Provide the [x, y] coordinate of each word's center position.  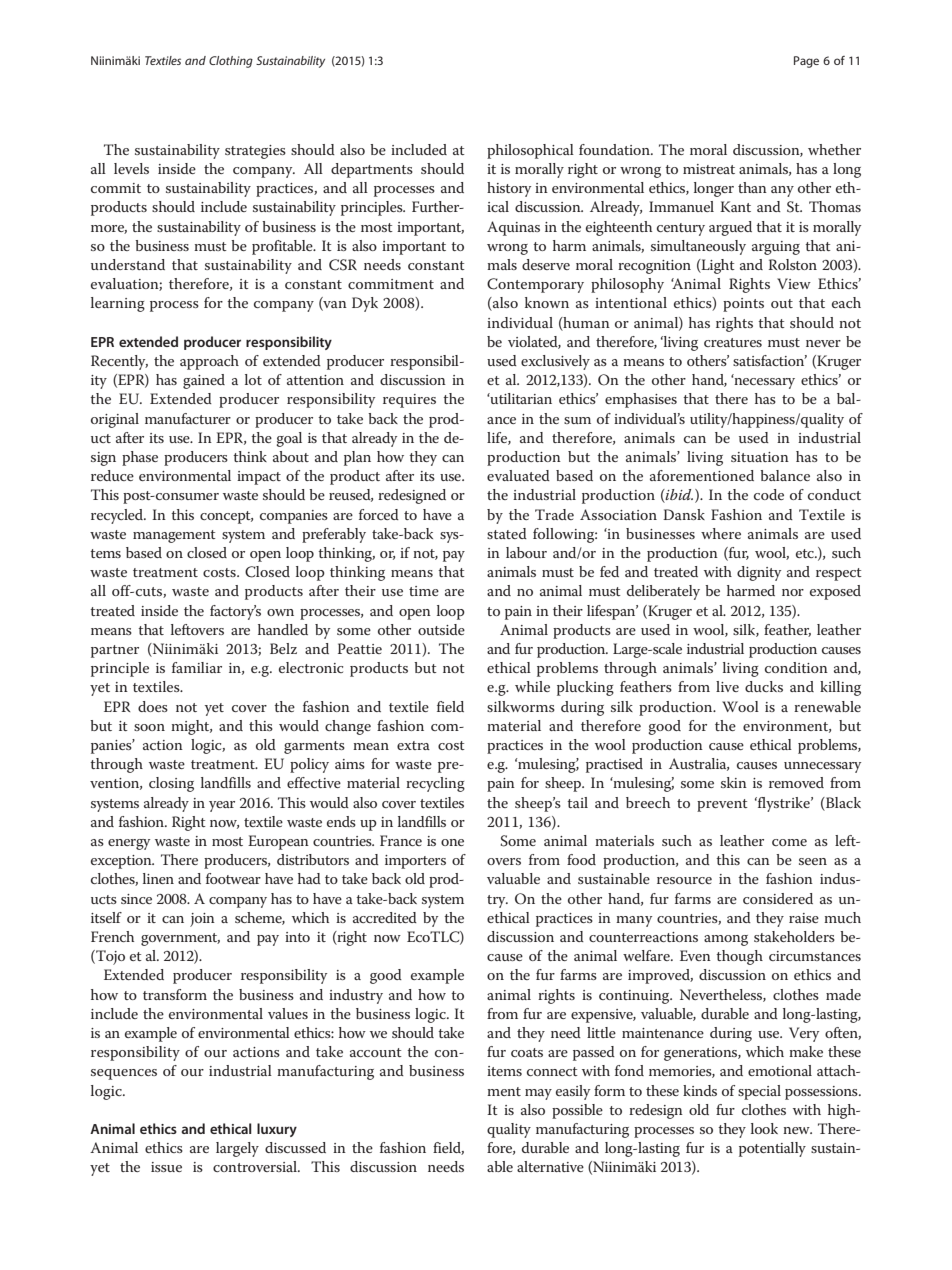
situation [760, 457]
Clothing [231, 62]
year [222, 806]
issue [166, 1167]
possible [577, 1111]
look [764, 1128]
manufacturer [188, 418]
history [509, 189]
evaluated [518, 475]
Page [806, 62]
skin [734, 782]
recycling [435, 784]
